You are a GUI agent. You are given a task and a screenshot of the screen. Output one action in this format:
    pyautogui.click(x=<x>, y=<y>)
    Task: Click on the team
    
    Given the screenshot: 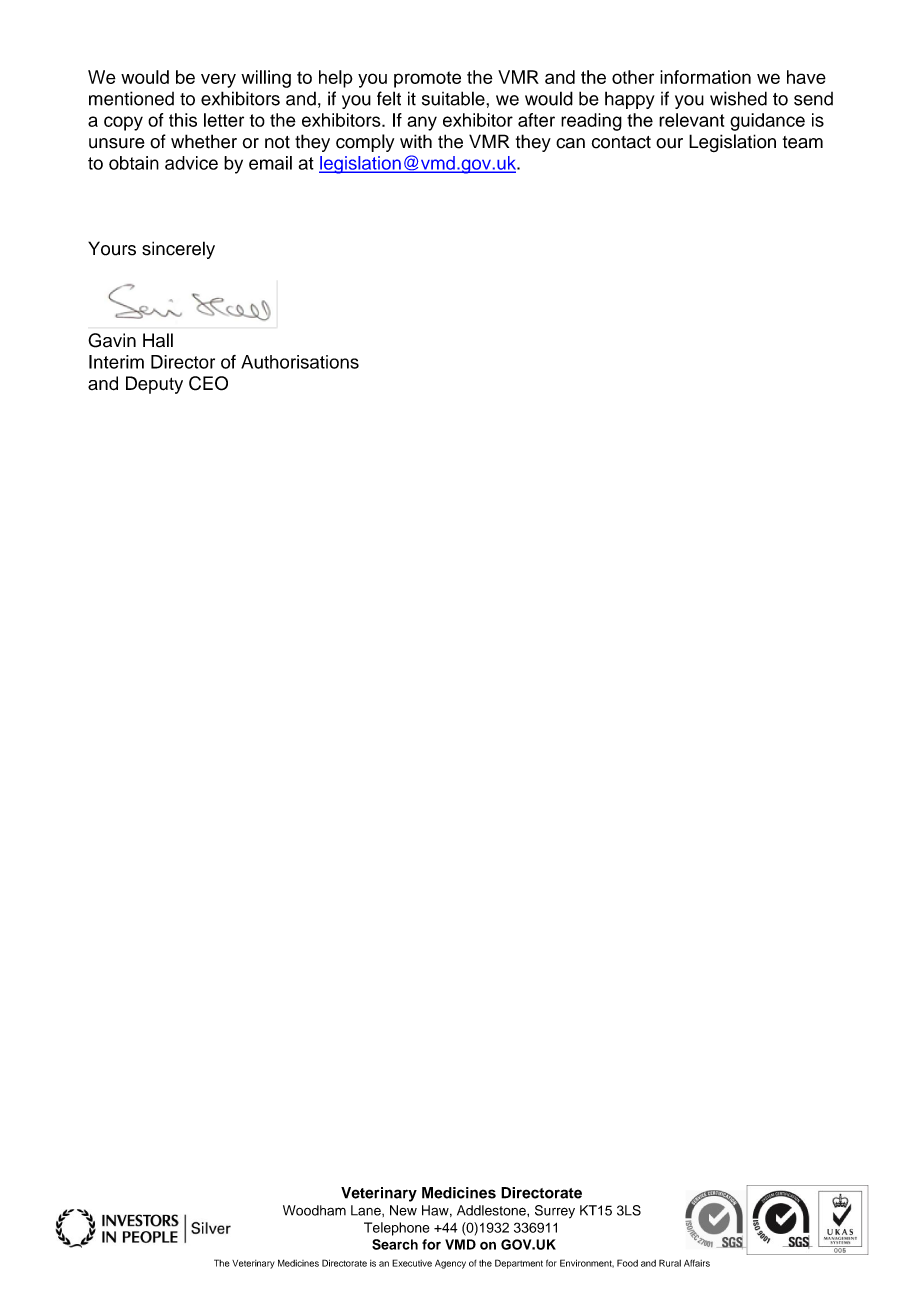 What is the action you would take?
    pyautogui.click(x=803, y=142)
